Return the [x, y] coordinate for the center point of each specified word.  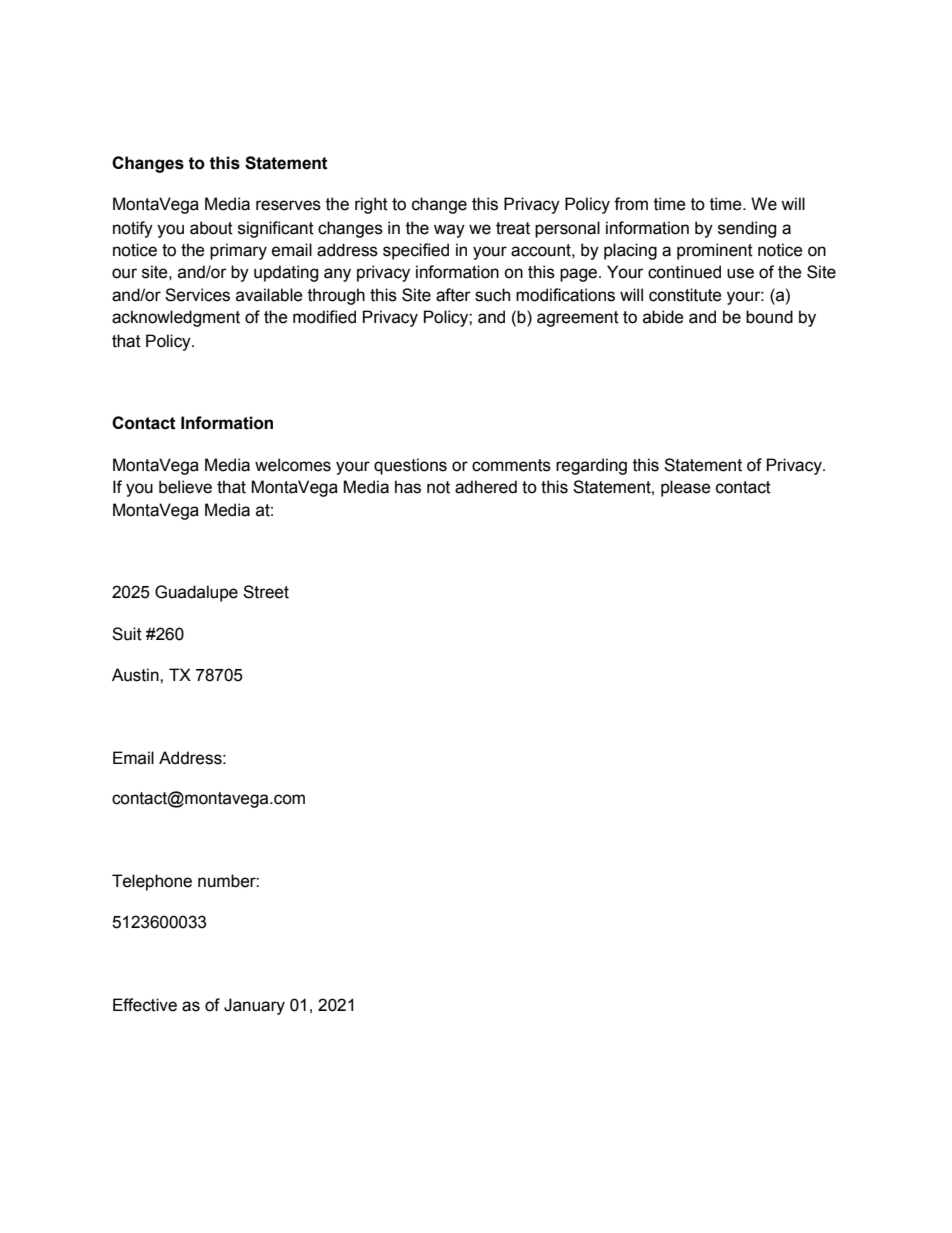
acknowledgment [176, 318]
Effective [145, 1005]
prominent [715, 251]
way [449, 231]
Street [266, 592]
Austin [136, 675]
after [453, 295]
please [686, 488]
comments [511, 465]
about [211, 228]
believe [185, 487]
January [254, 1006]
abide [663, 317]
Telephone [152, 882]
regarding [591, 466]
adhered [486, 487]
